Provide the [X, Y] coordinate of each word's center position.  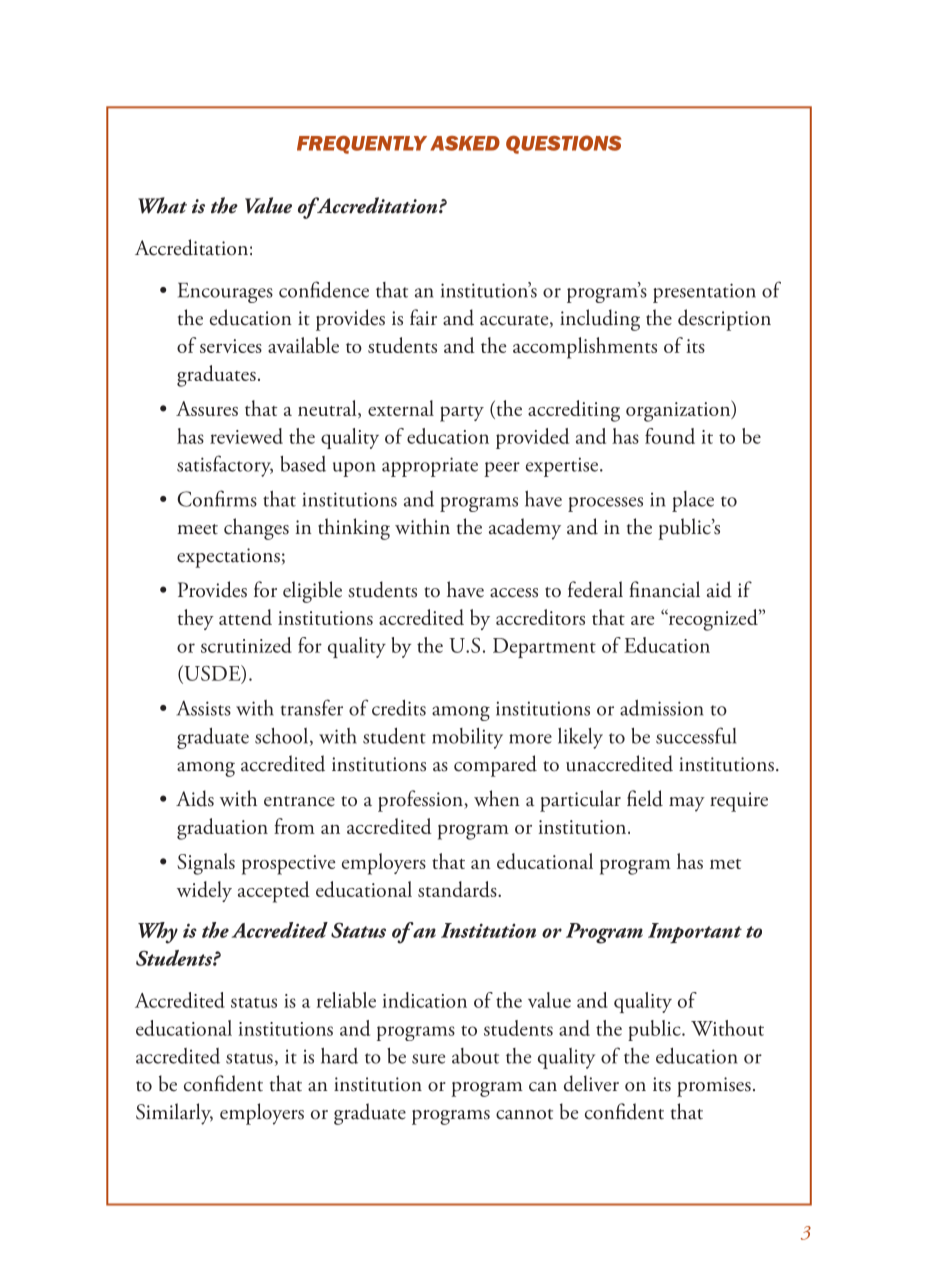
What [162, 205]
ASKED [465, 143]
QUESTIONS [563, 144]
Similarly [174, 1114]
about [475, 1056]
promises [714, 1087]
